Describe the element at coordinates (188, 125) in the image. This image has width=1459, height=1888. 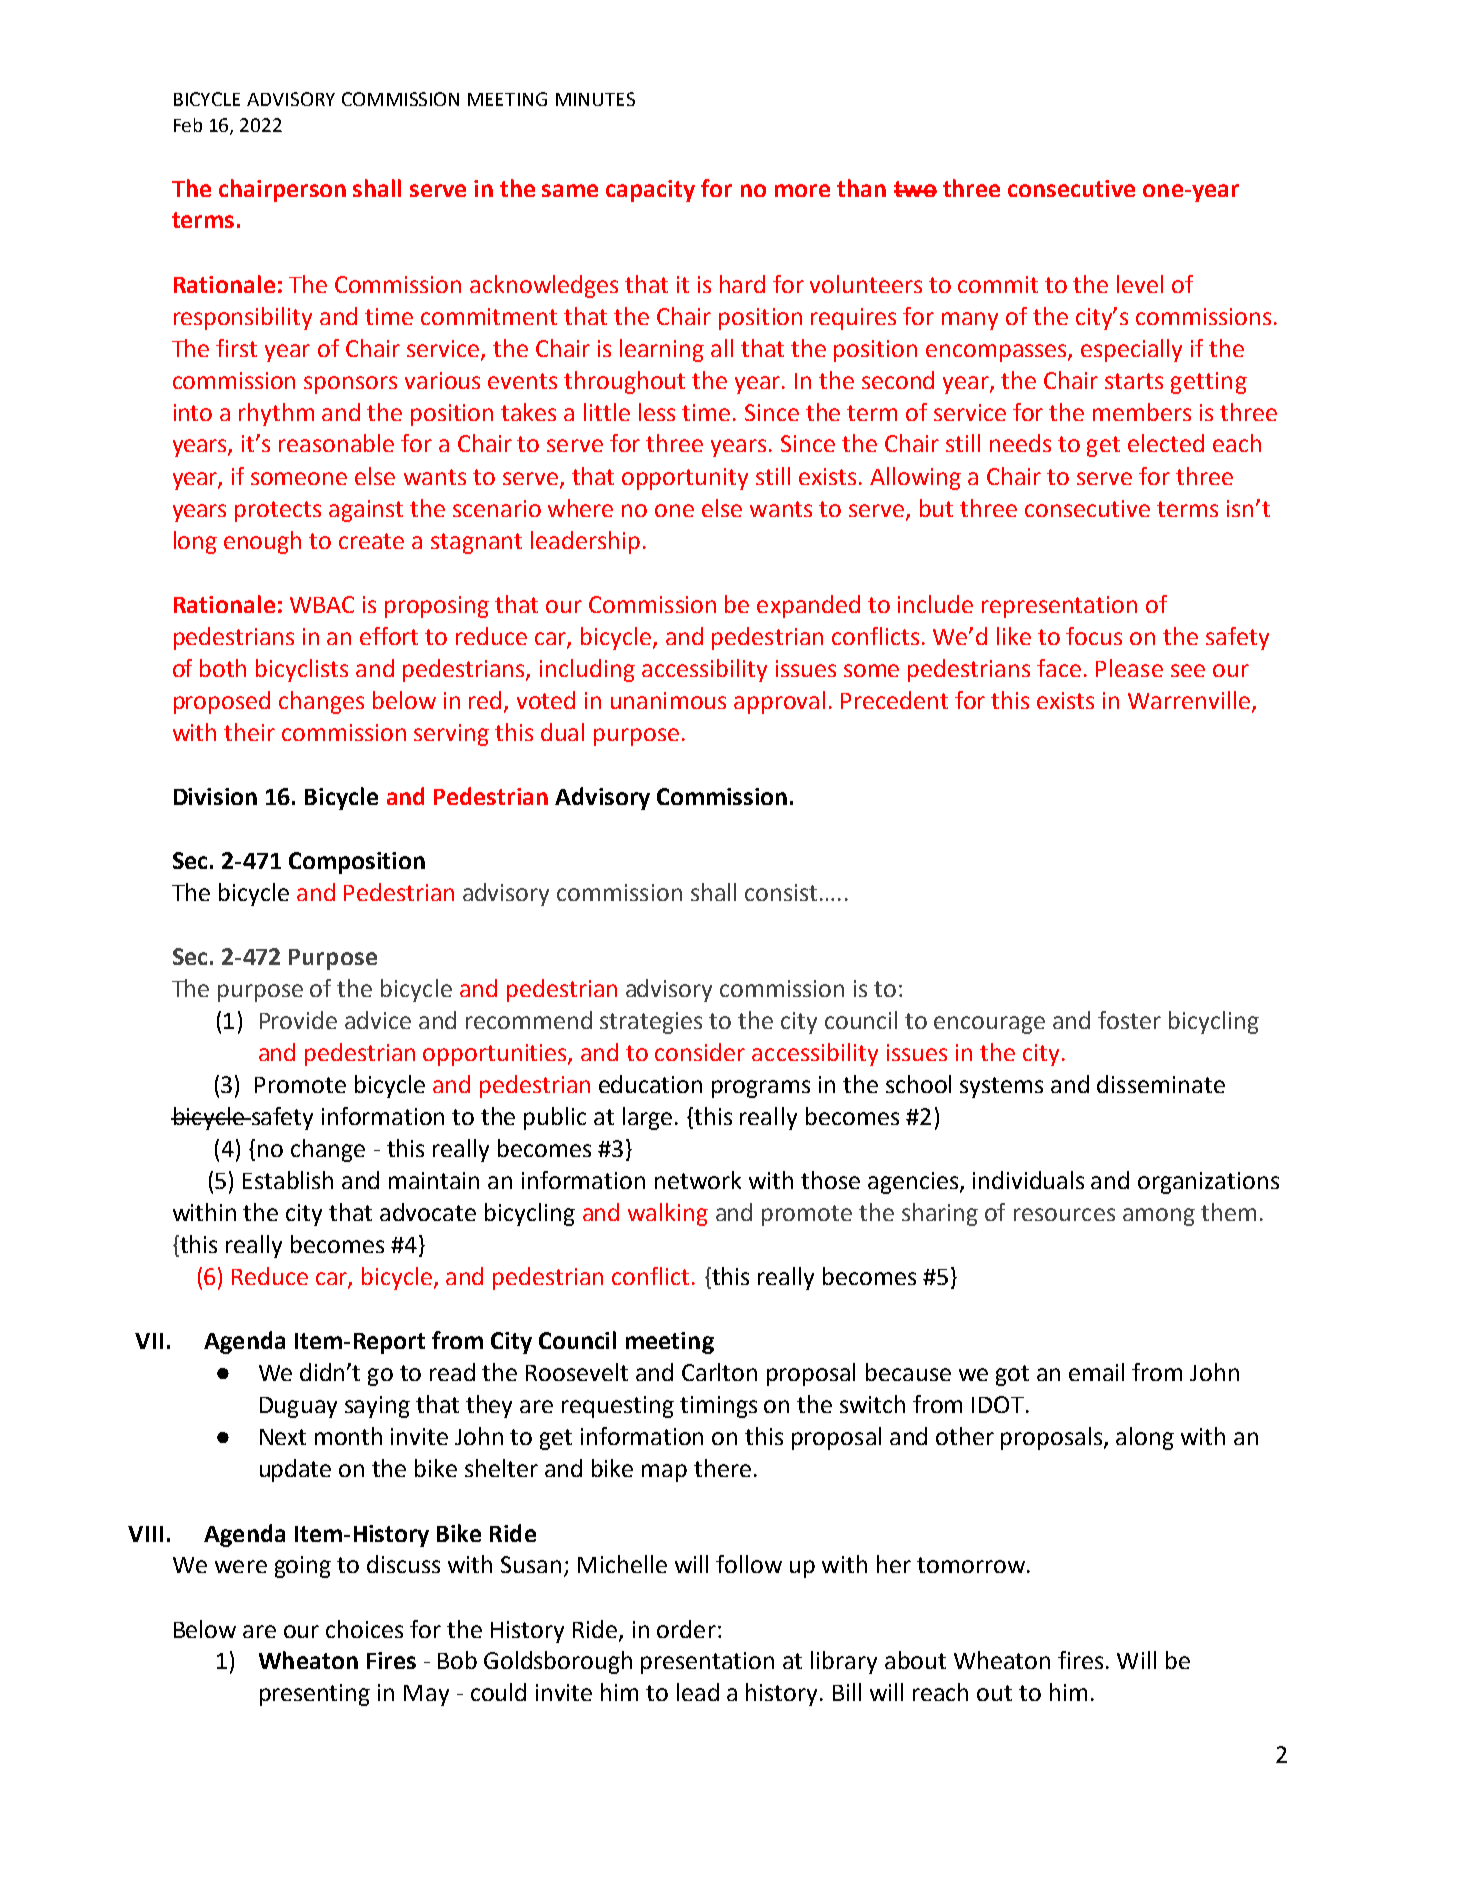
I see `Feb` at that location.
